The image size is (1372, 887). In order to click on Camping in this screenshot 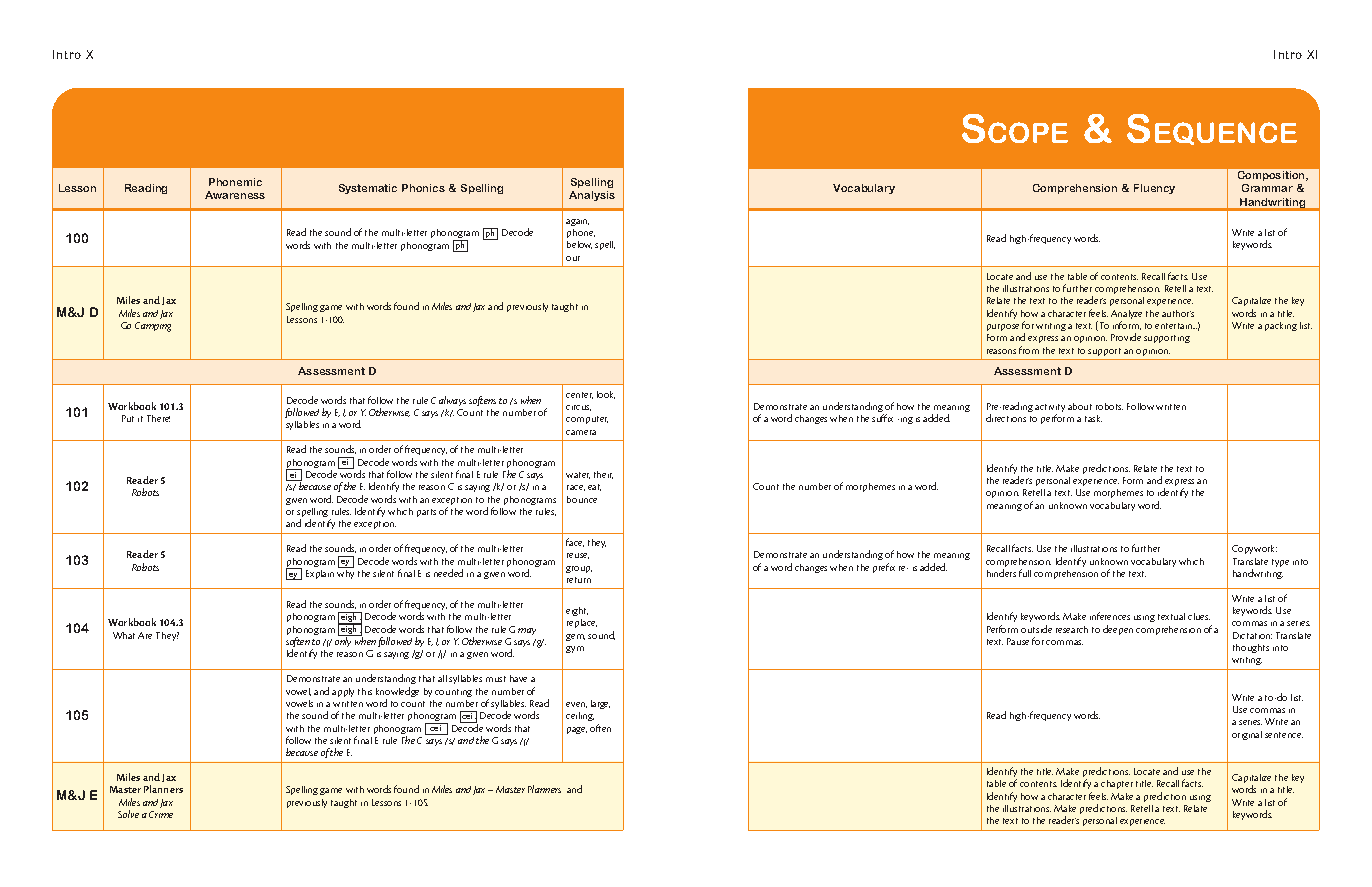, I will do `click(153, 327)`.
